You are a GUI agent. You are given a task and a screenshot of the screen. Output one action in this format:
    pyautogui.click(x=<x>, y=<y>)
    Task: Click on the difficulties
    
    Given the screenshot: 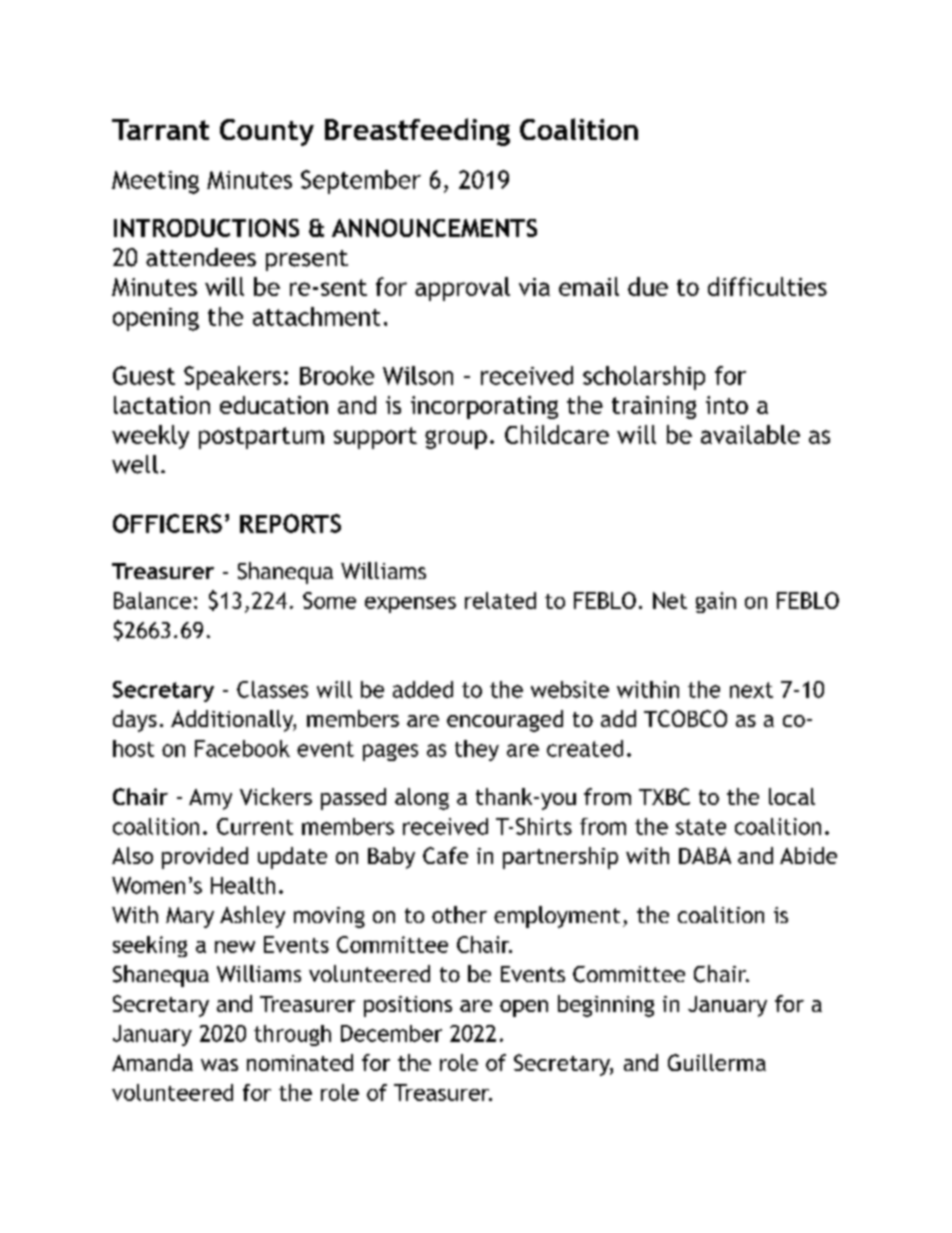 What is the action you would take?
    pyautogui.click(x=767, y=286)
